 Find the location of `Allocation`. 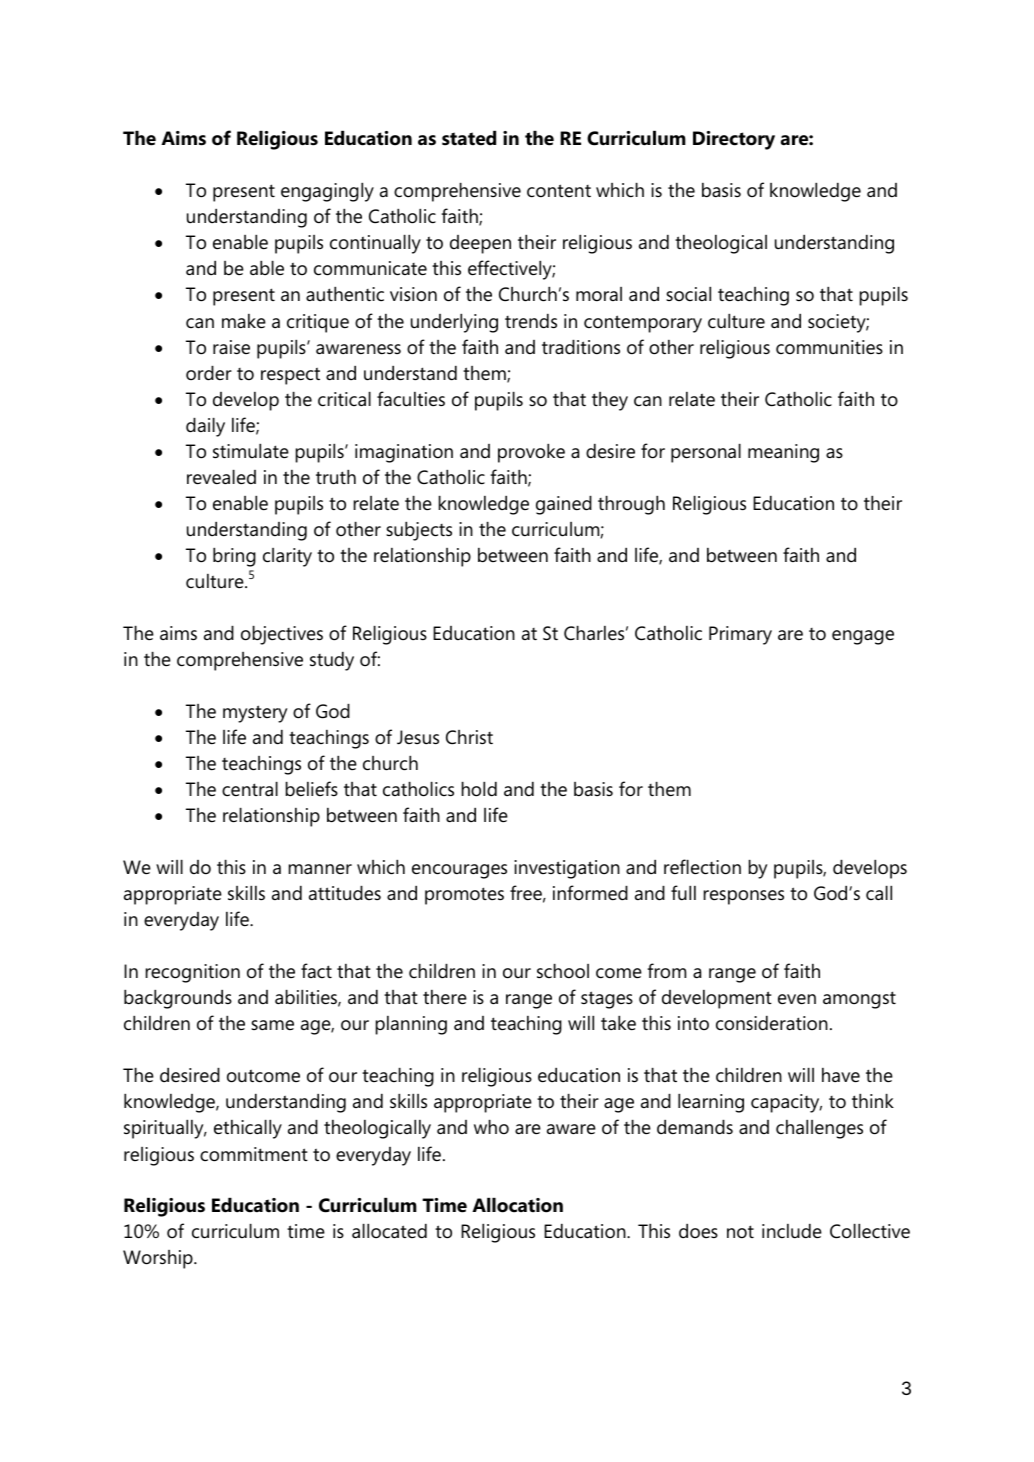

Allocation is located at coordinates (517, 1205).
